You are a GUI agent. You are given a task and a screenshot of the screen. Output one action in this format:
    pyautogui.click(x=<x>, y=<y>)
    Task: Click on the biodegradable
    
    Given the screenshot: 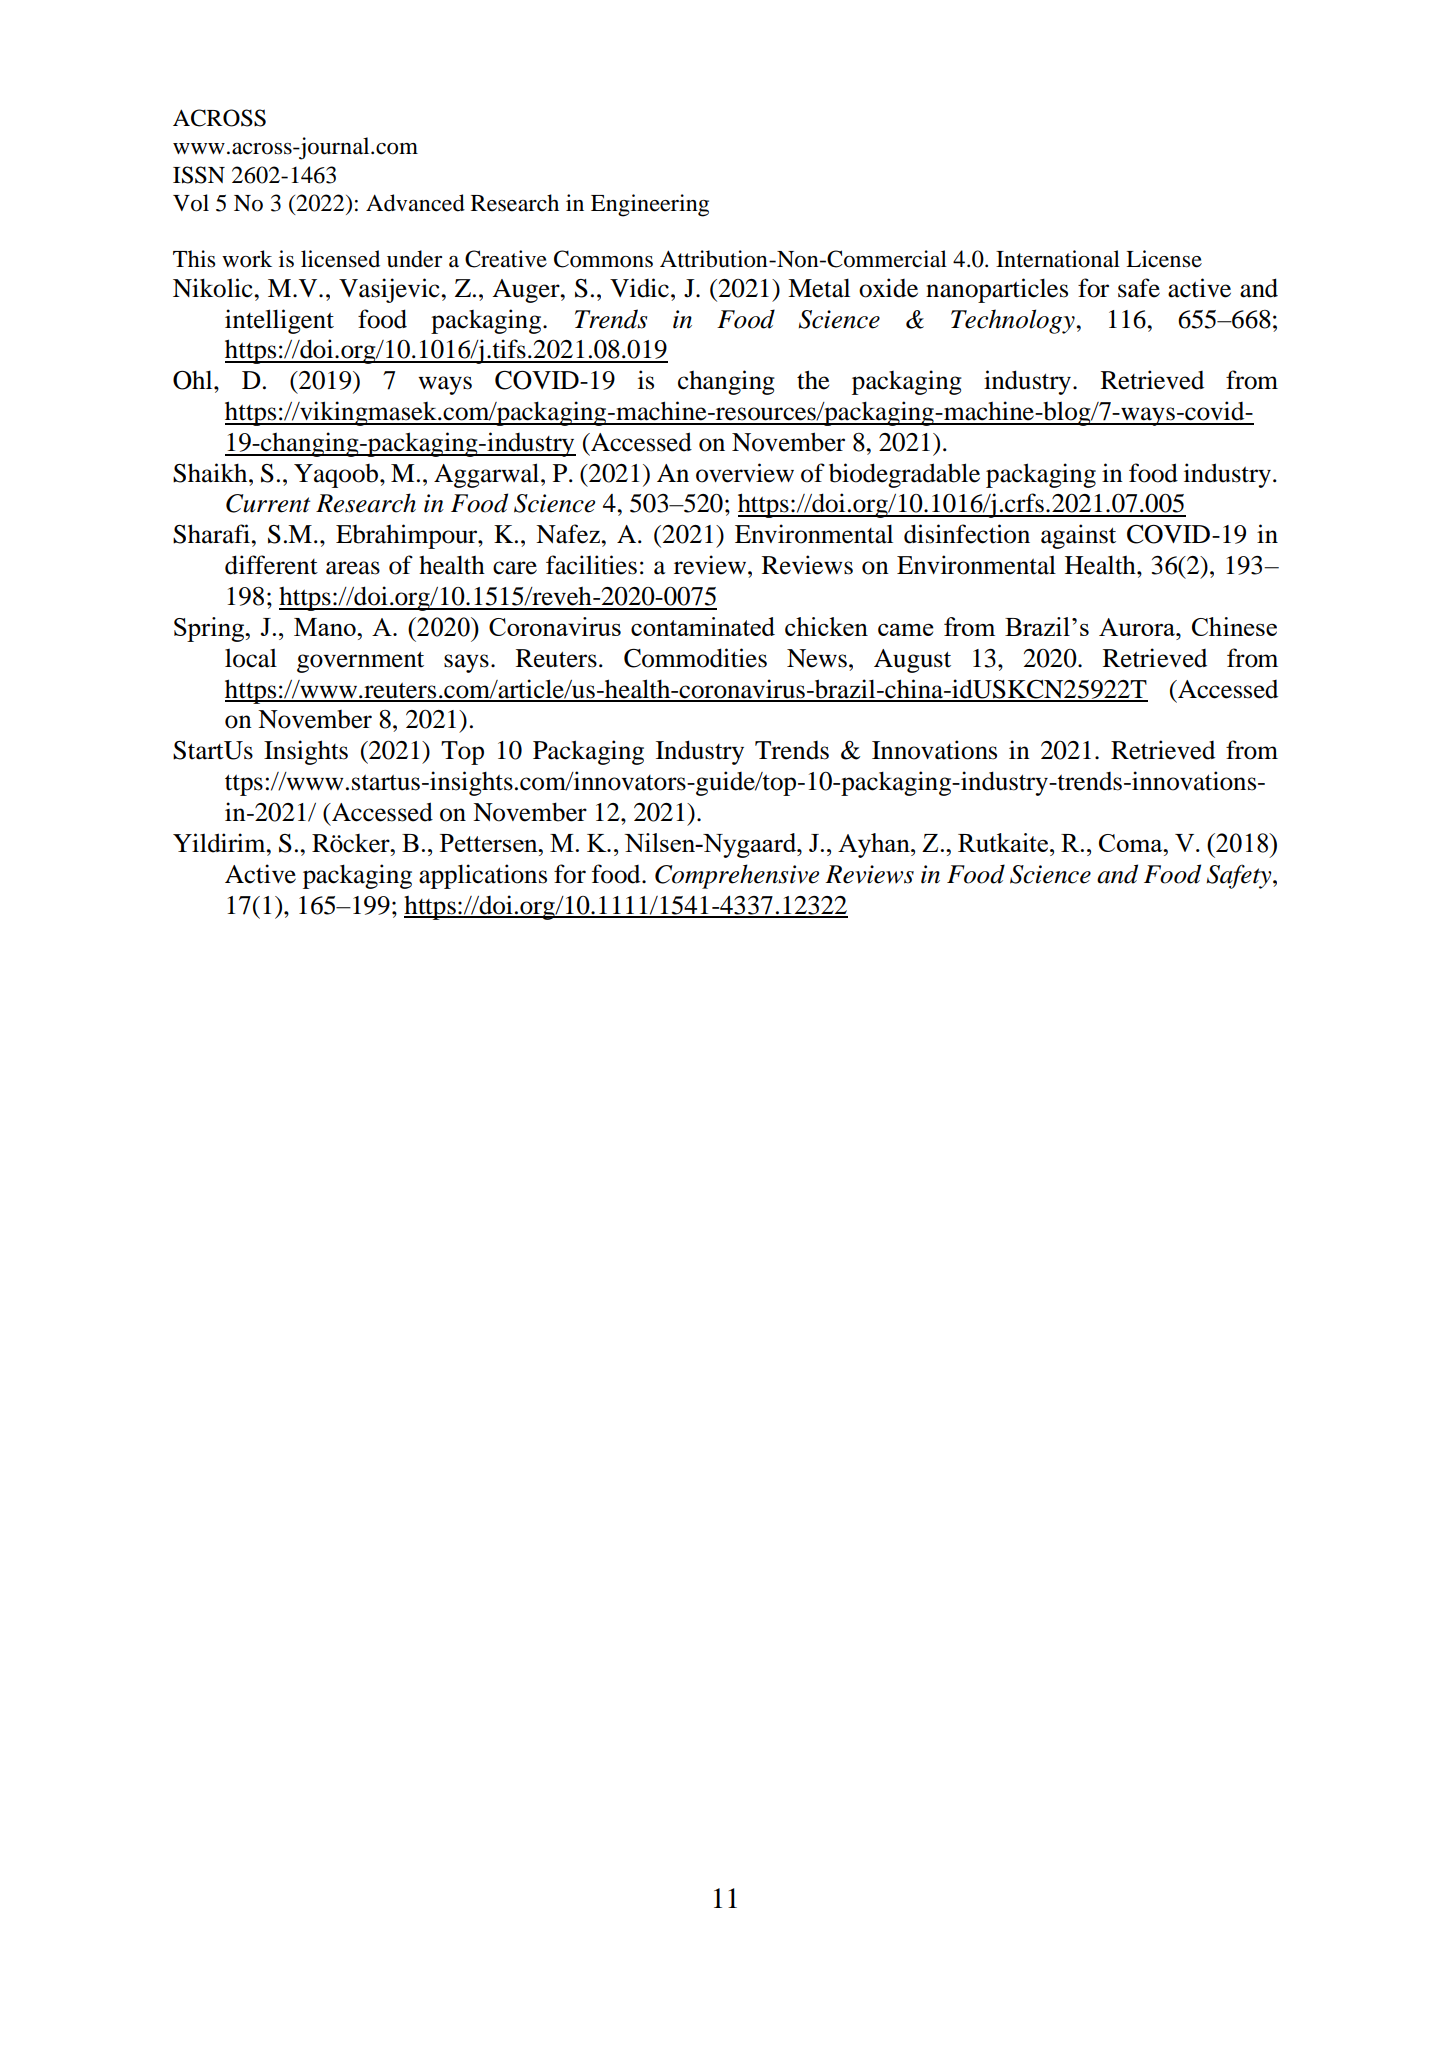 What is the action you would take?
    pyautogui.click(x=904, y=475)
